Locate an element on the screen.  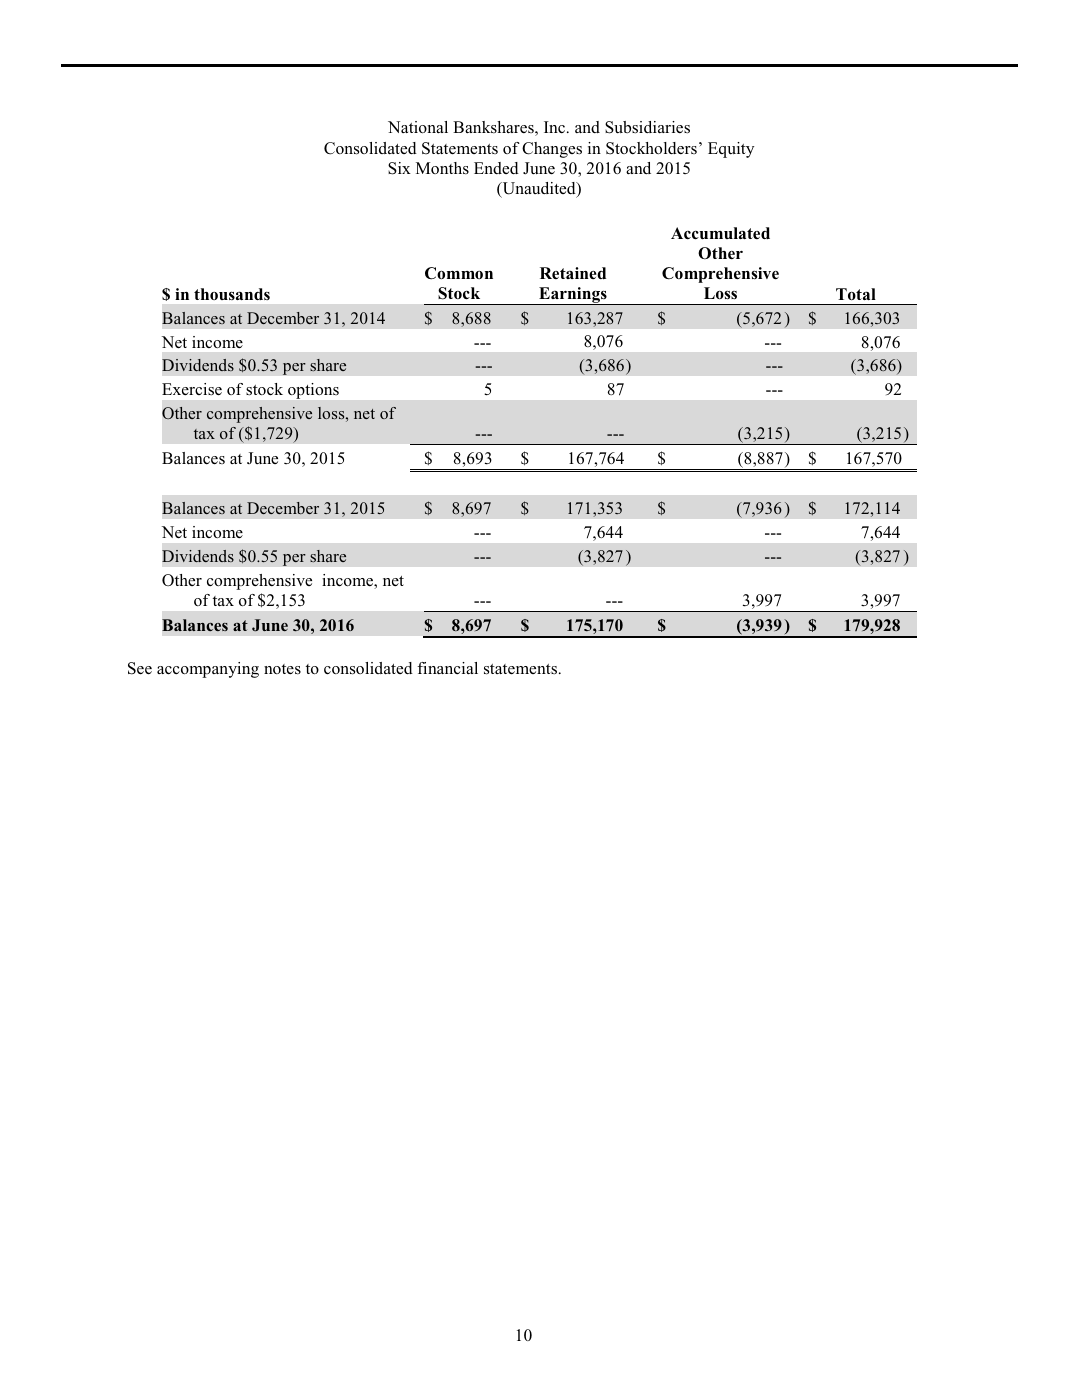
Exercise is located at coordinates (192, 389).
